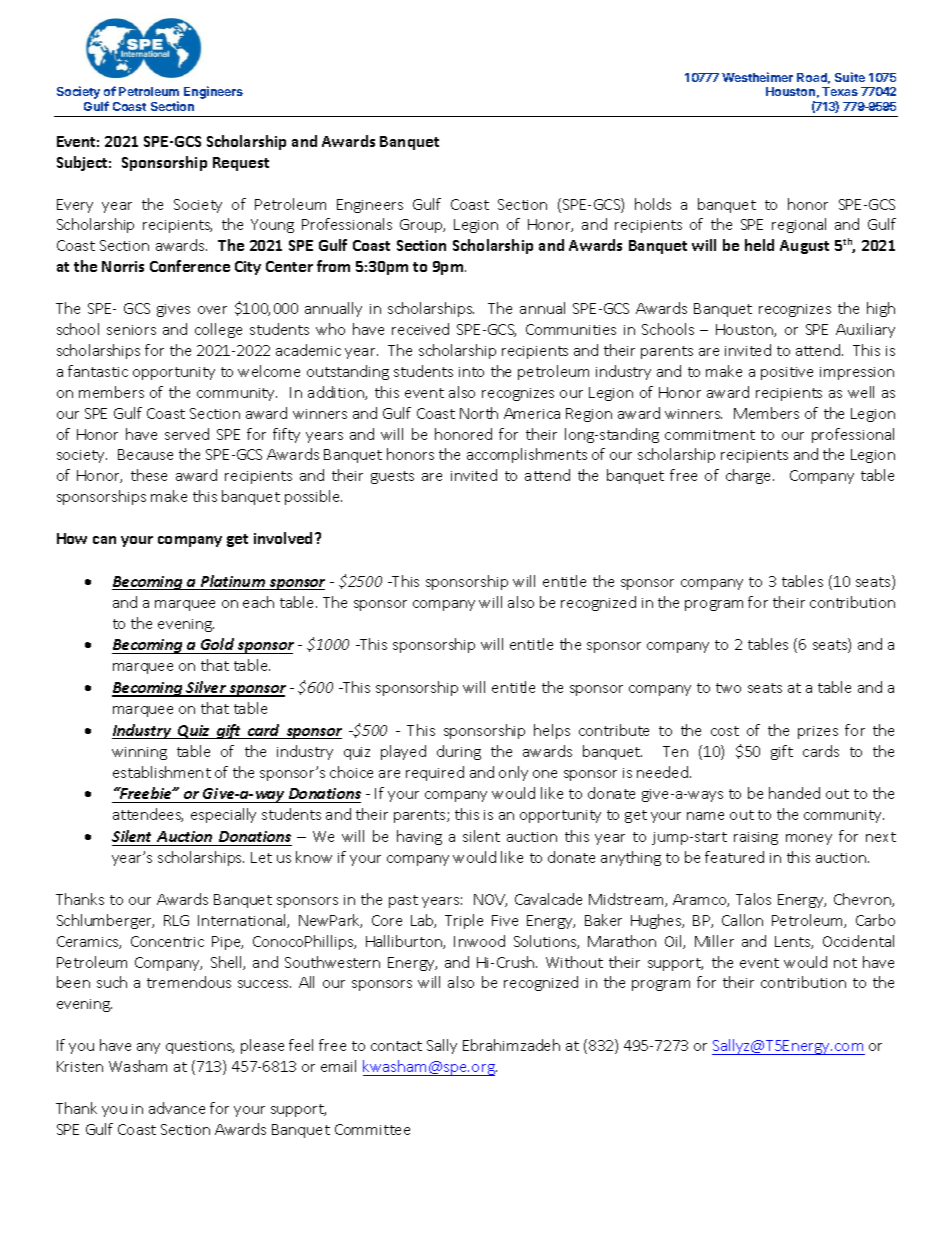 Image resolution: width=952 pixels, height=1233 pixels. What do you see at coordinates (653, 204) in the screenshot?
I see `holds` at bounding box center [653, 204].
